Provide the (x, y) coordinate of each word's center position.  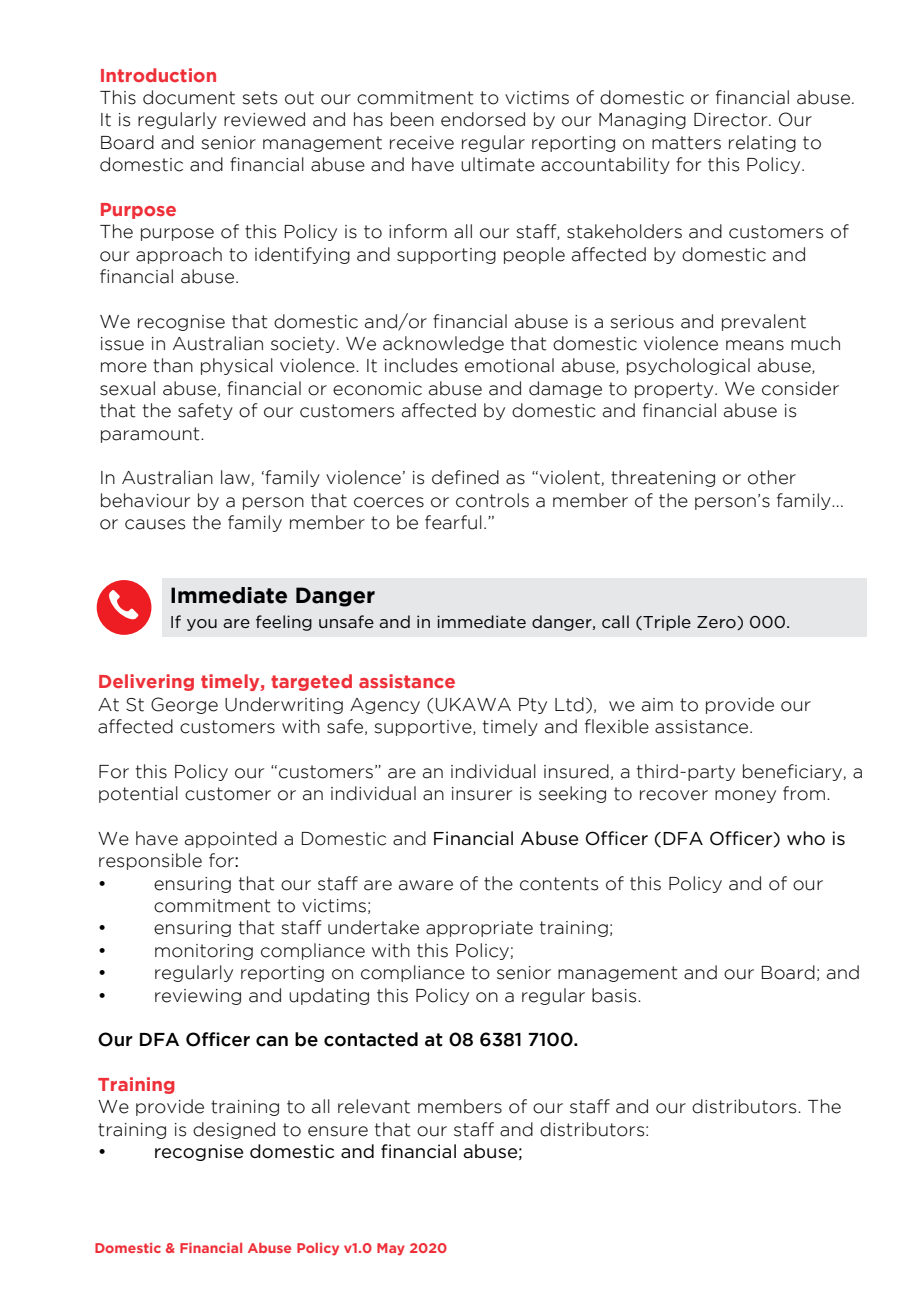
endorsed (483, 119)
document (189, 97)
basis (615, 995)
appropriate (479, 929)
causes (155, 524)
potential (138, 794)
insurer (482, 794)
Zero (717, 623)
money (745, 796)
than (173, 365)
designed (234, 1130)
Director (732, 120)
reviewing (198, 997)
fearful (453, 522)
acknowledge (443, 344)
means (755, 345)
